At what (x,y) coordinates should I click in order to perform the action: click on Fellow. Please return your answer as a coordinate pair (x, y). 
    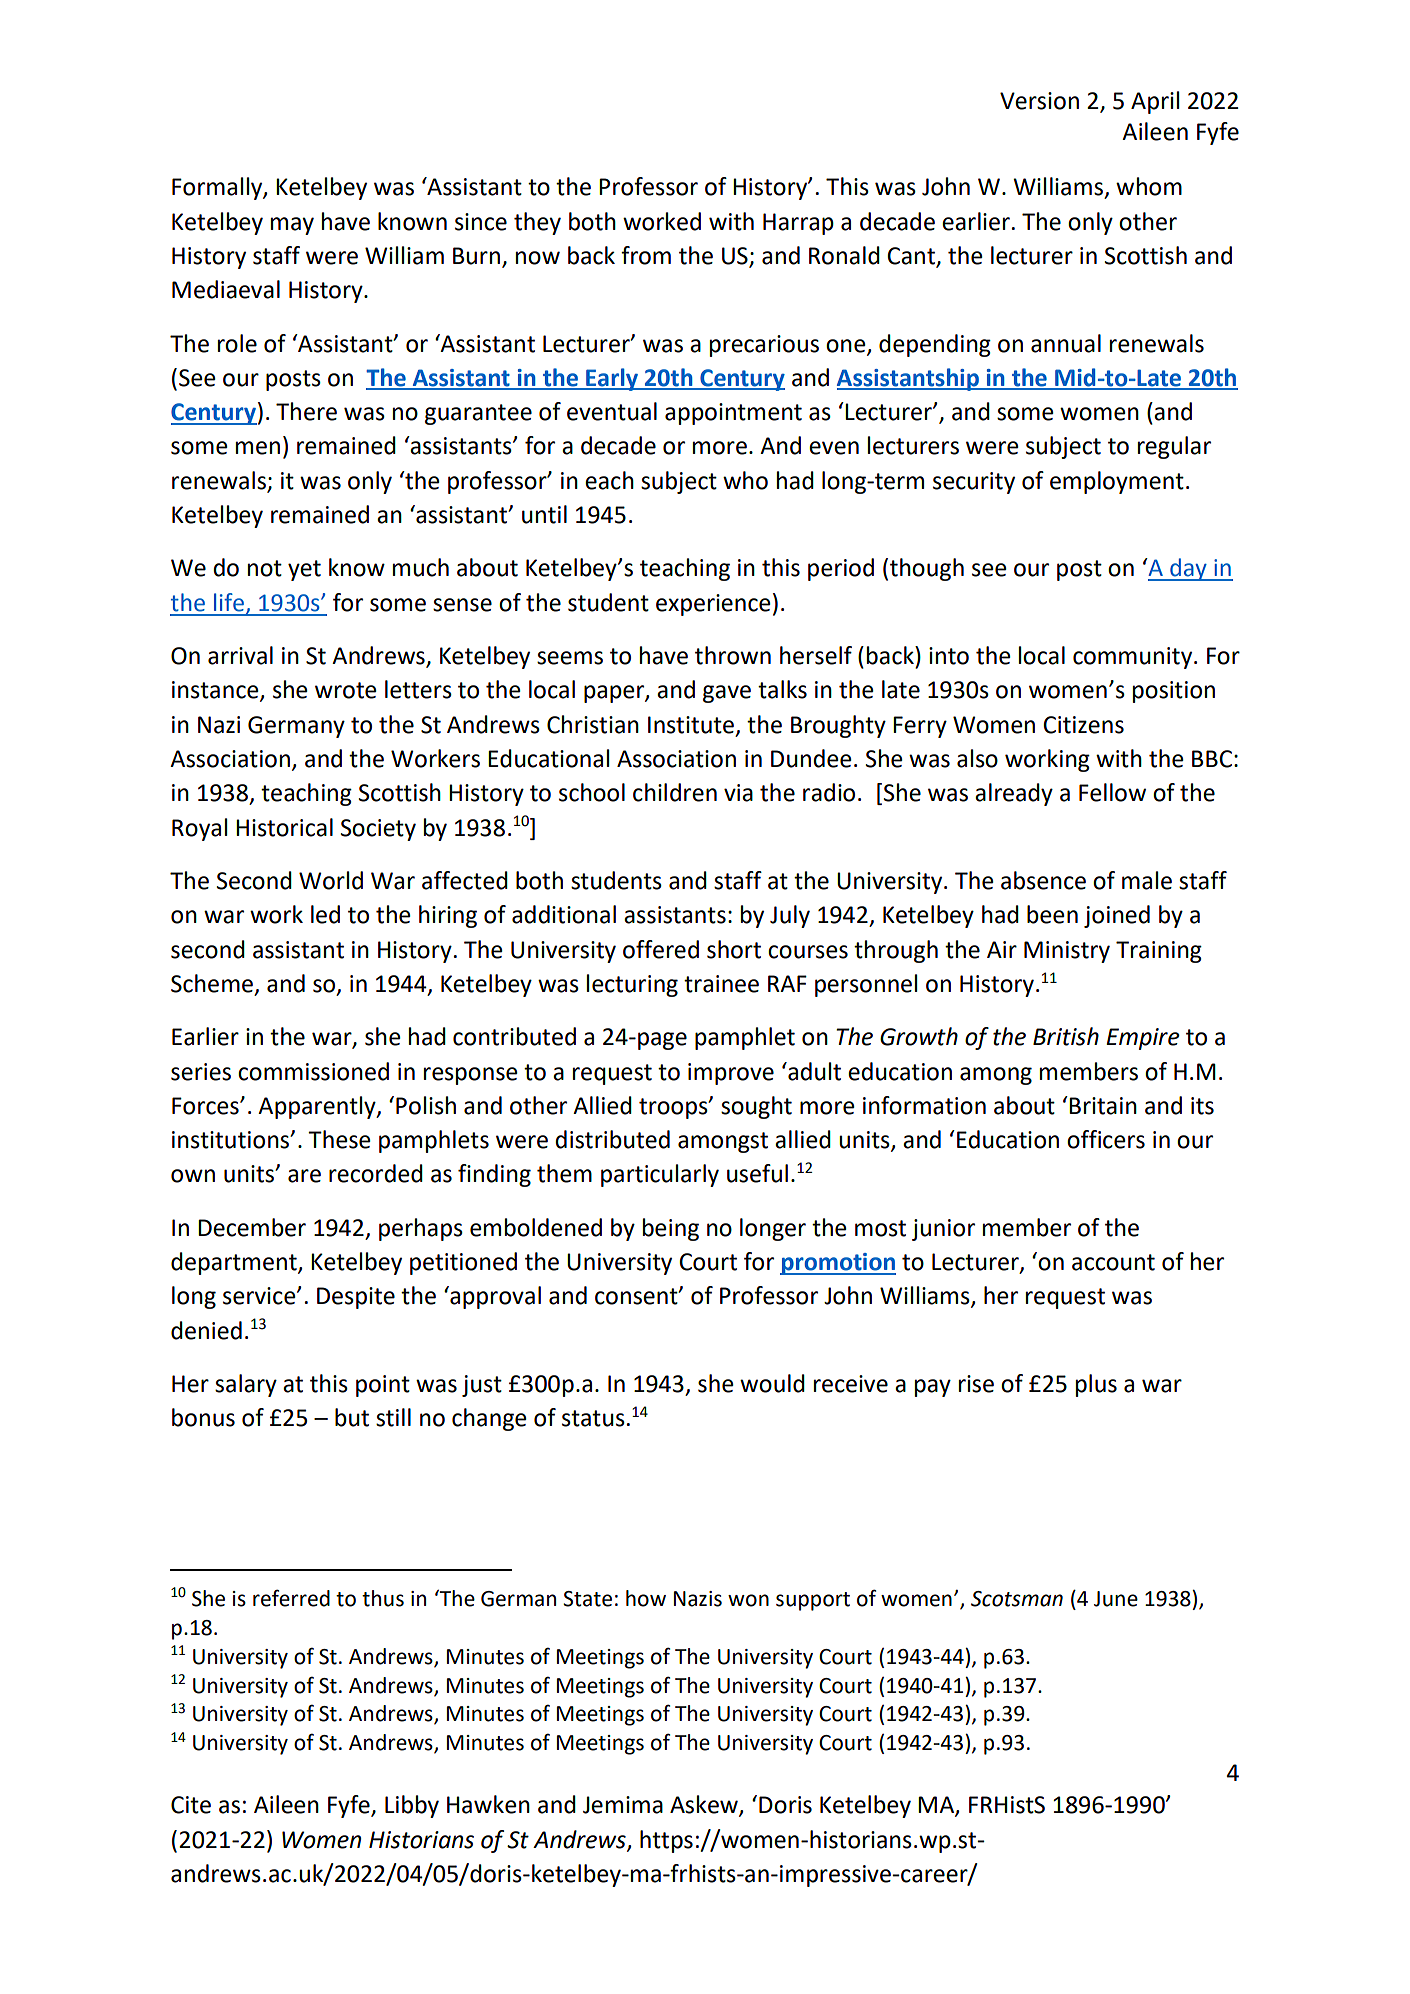
    Looking at the image, I should click on (1112, 792).
